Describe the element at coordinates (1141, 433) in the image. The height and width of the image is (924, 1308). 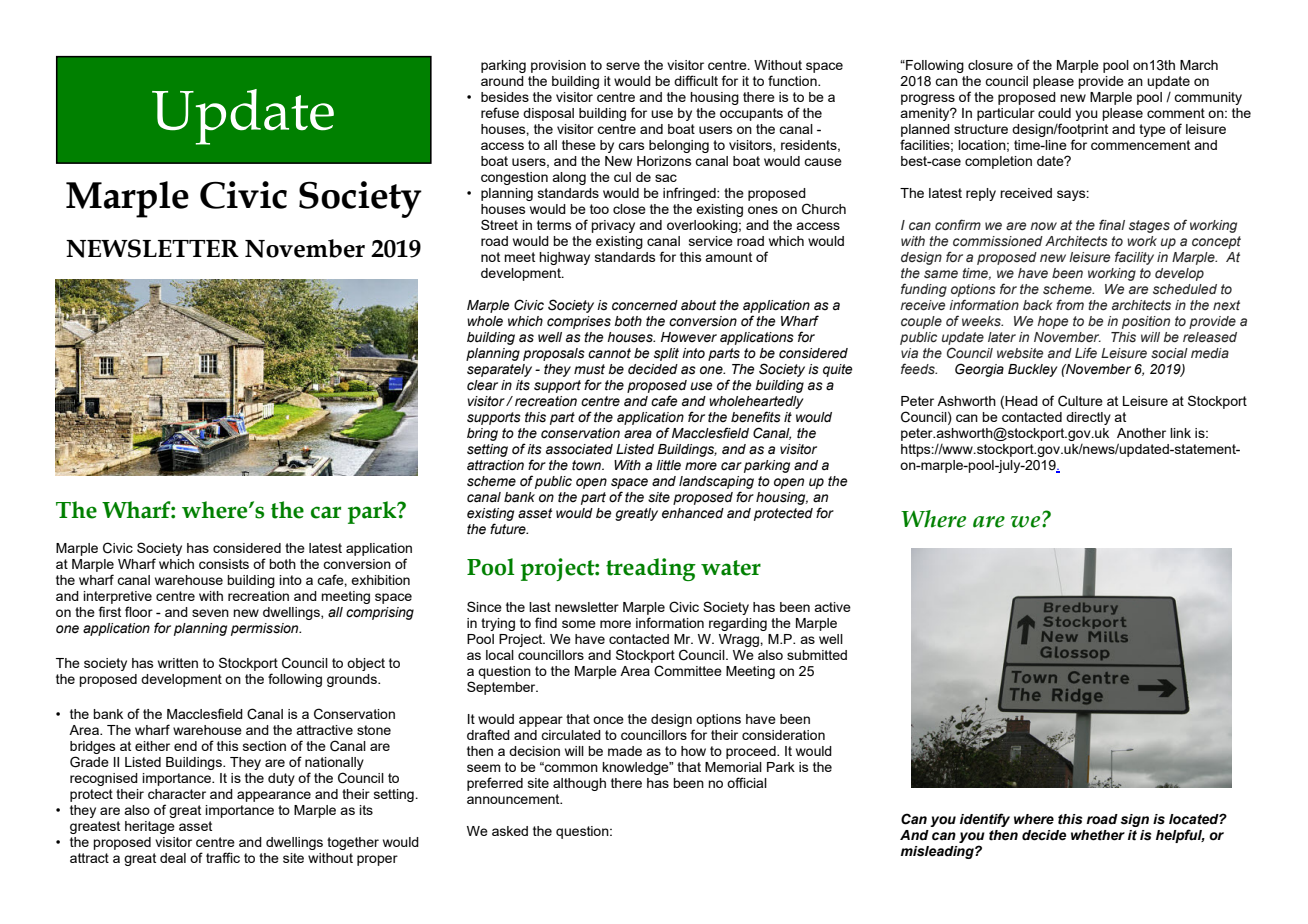
I see `Another` at that location.
